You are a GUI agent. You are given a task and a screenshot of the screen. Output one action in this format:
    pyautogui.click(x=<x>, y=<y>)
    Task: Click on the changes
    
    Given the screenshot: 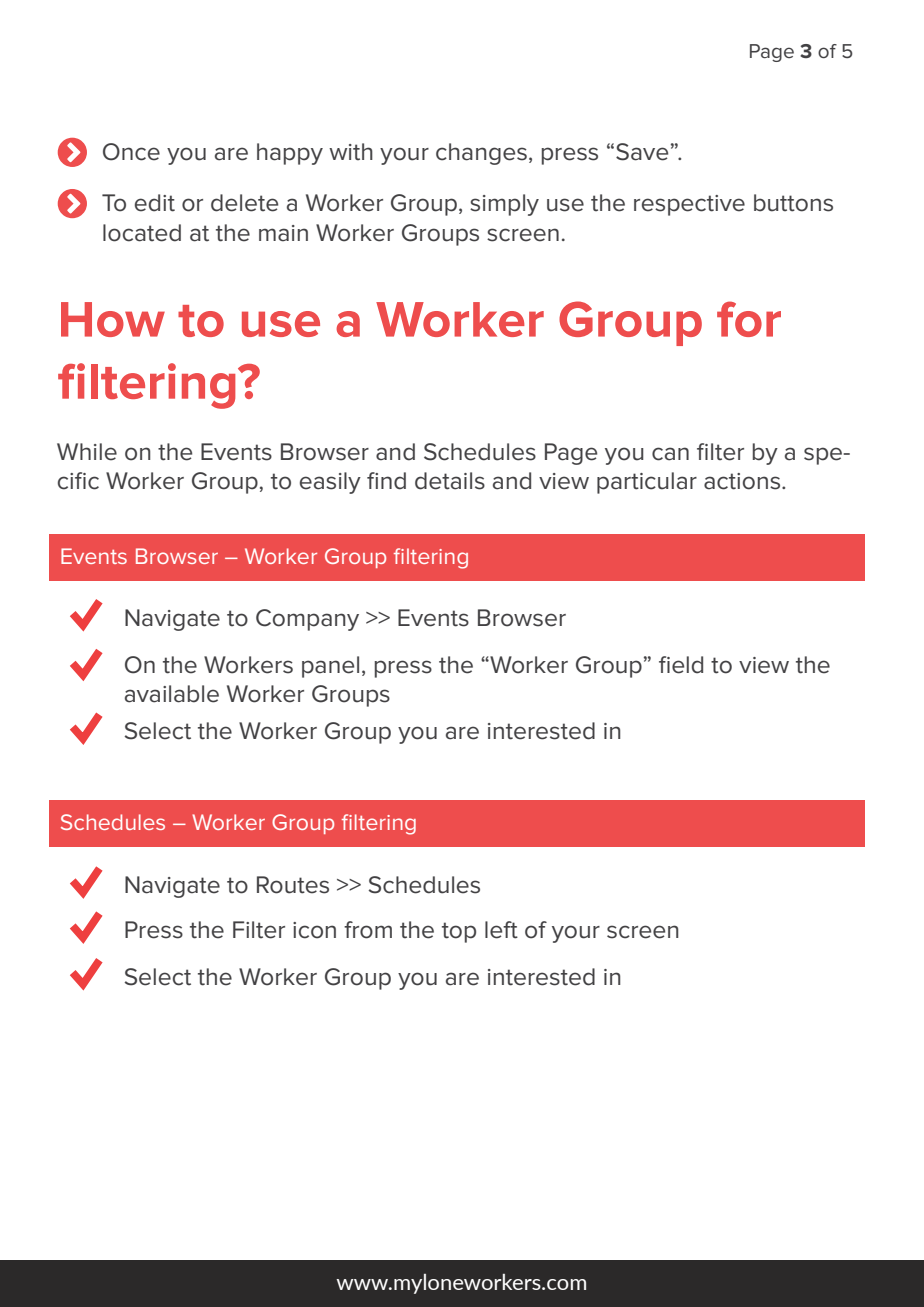 What is the action you would take?
    pyautogui.click(x=481, y=154)
